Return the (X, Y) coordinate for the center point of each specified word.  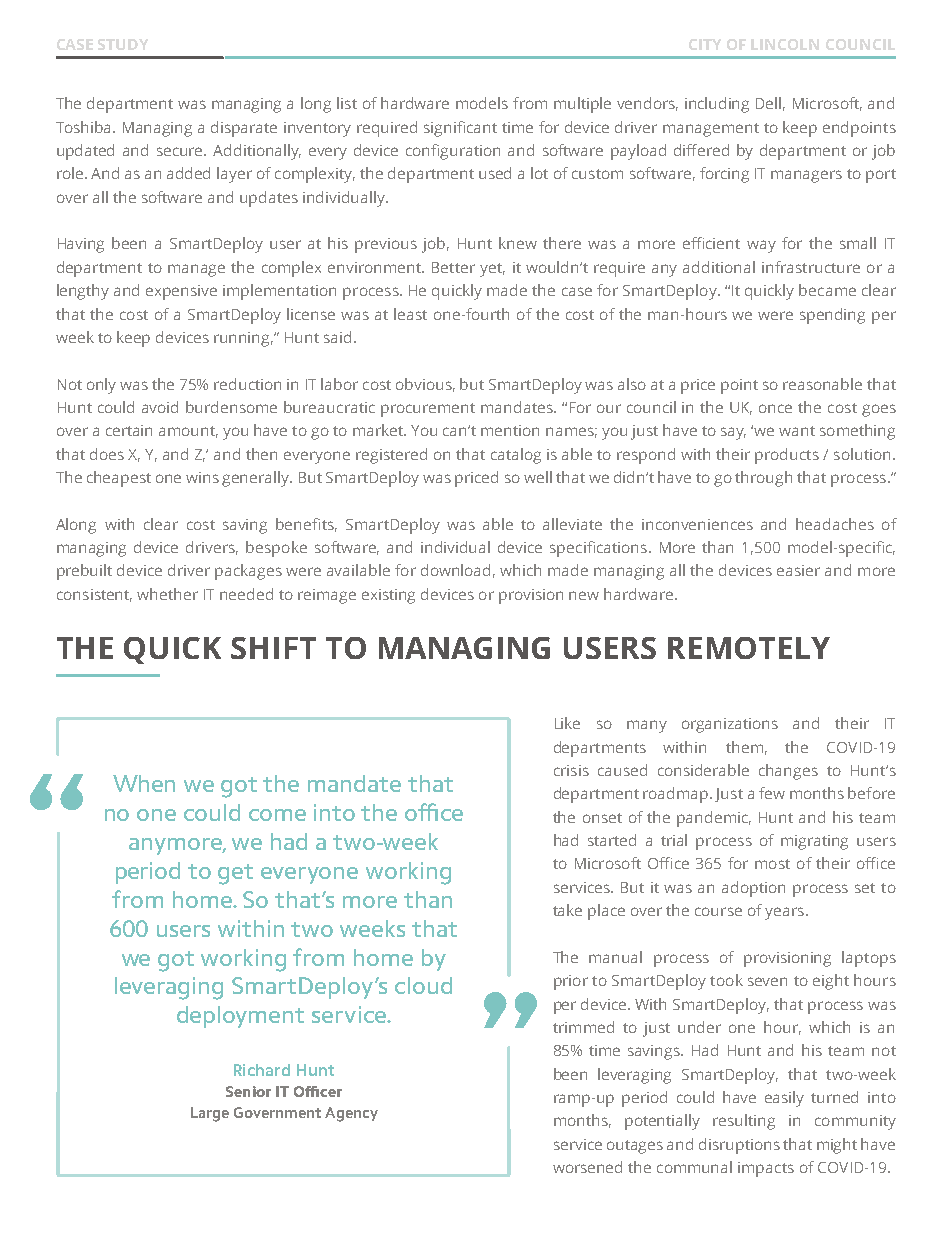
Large (210, 1114)
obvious (425, 385)
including (717, 105)
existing (388, 596)
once (775, 408)
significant (460, 129)
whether (167, 594)
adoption (753, 889)
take (567, 910)
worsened (587, 1167)
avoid (160, 407)
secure (181, 151)
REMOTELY (749, 648)
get (235, 874)
